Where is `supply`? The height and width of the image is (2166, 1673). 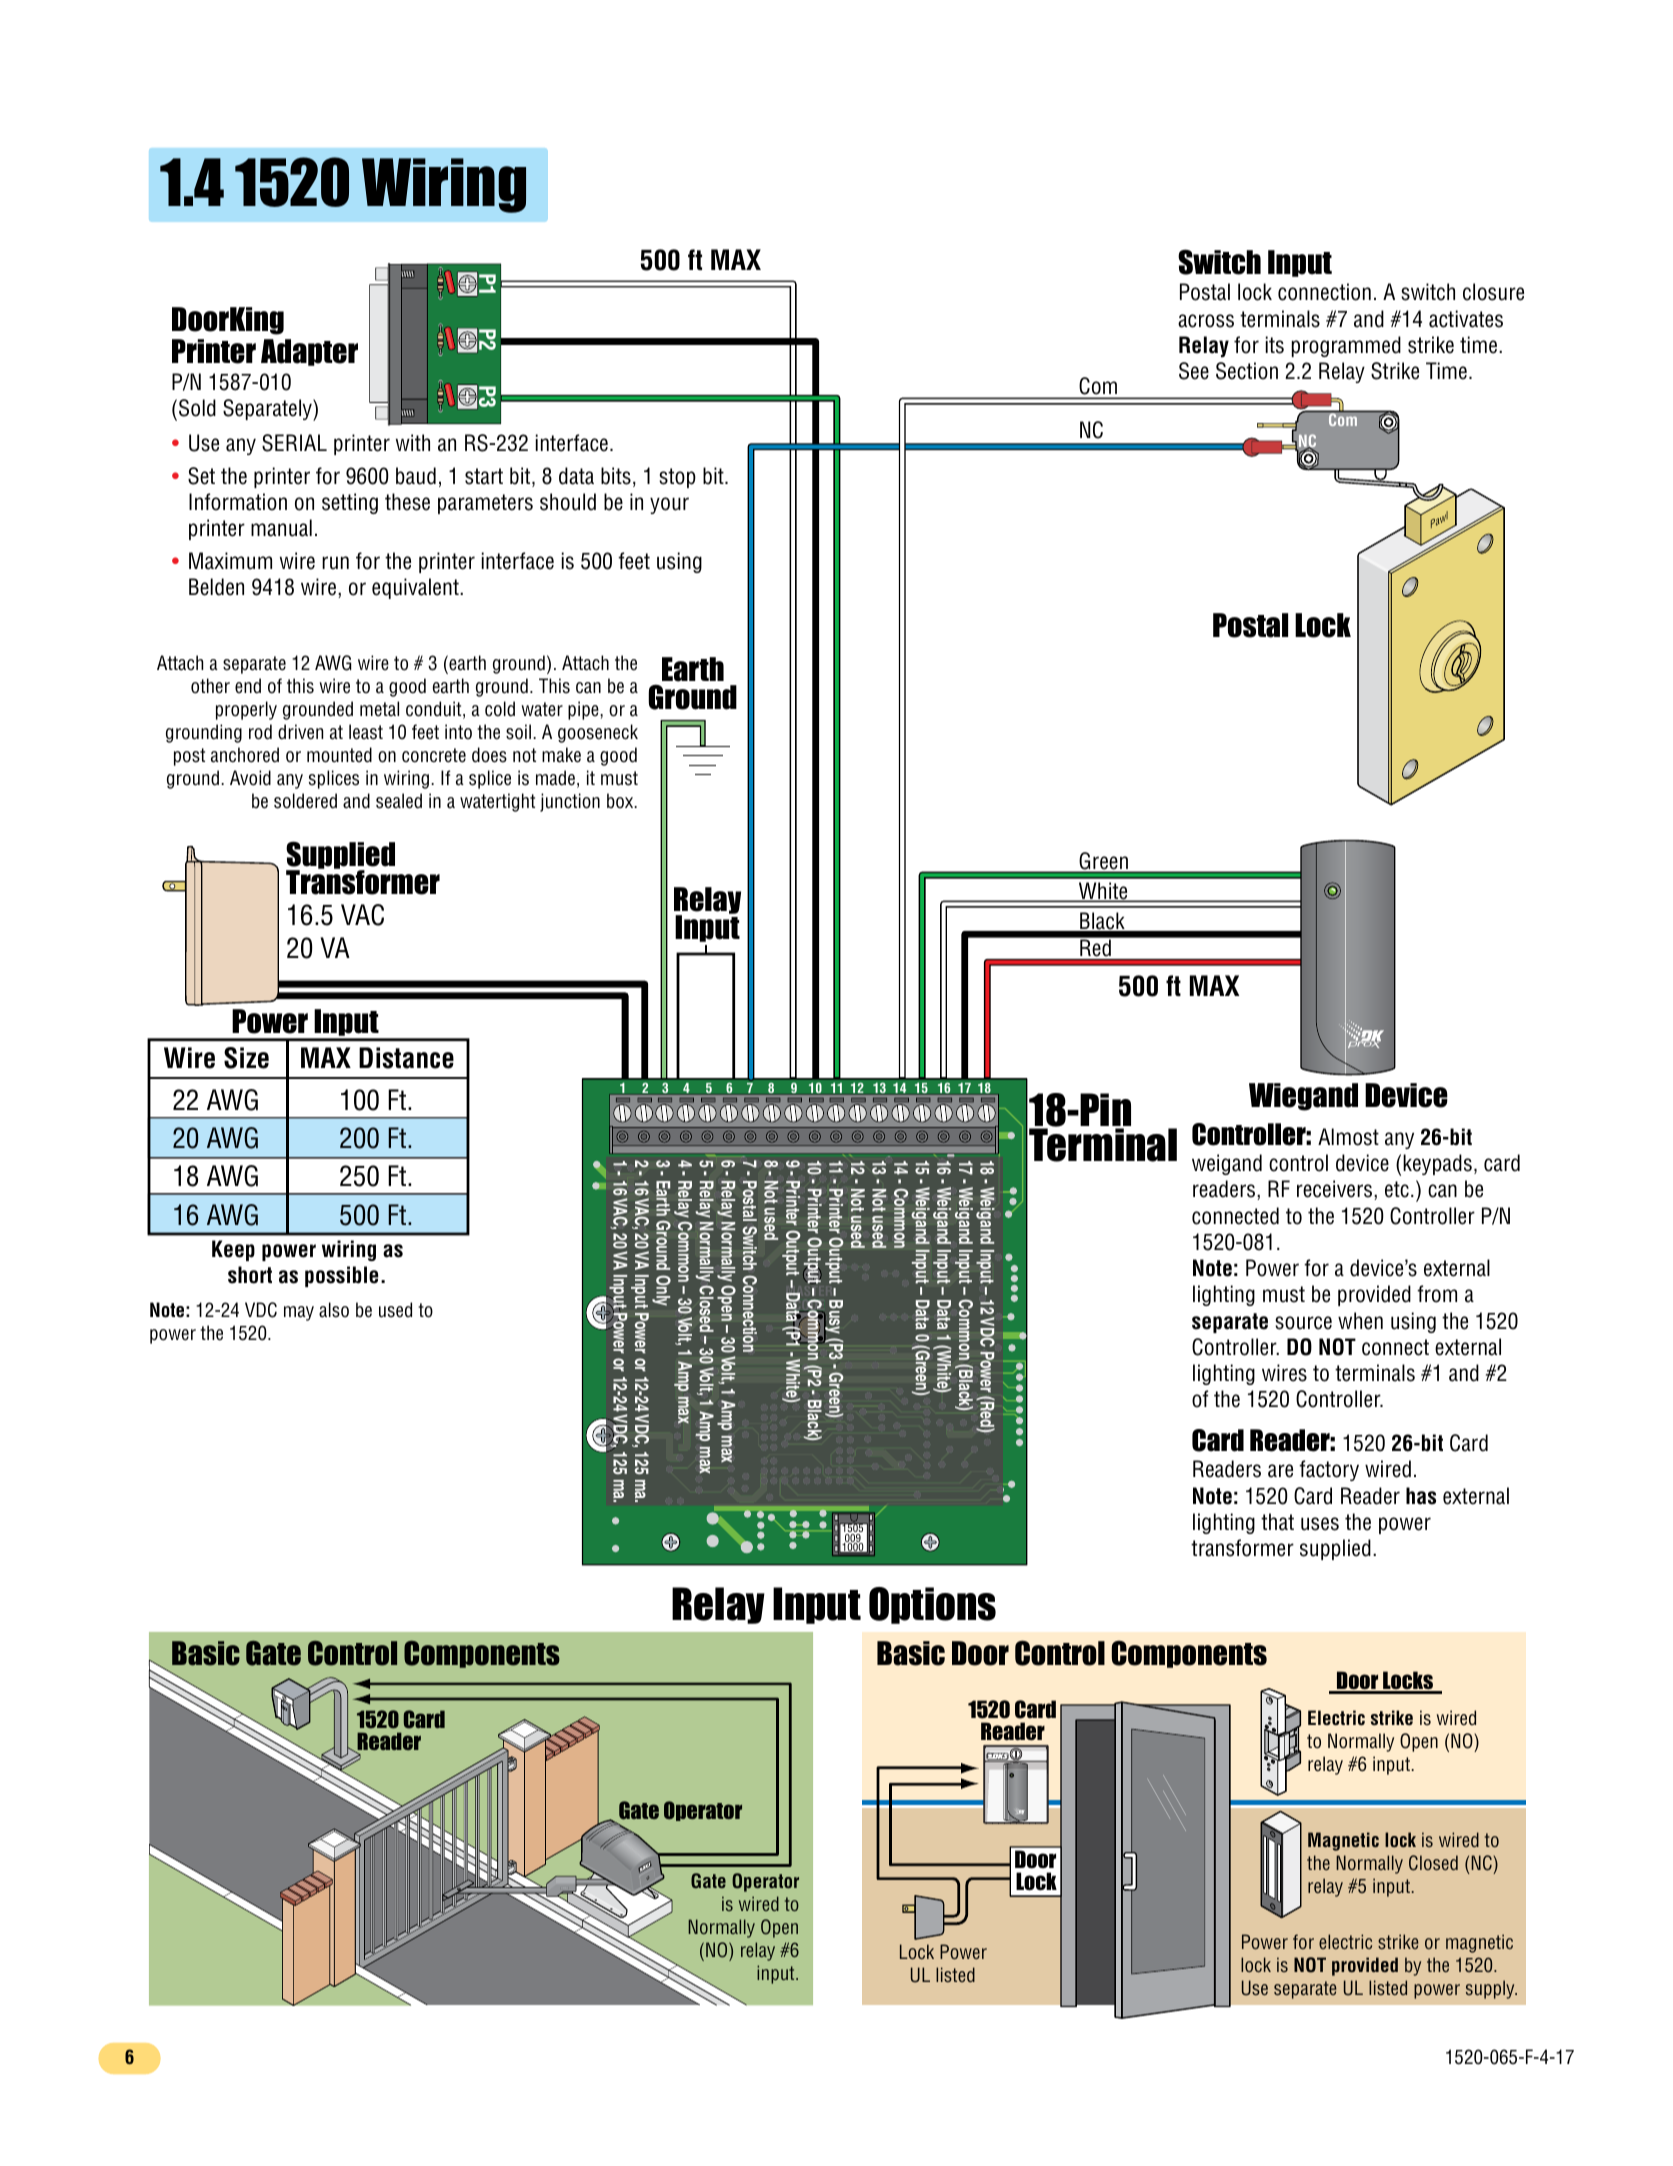 supply is located at coordinates (1491, 1989).
